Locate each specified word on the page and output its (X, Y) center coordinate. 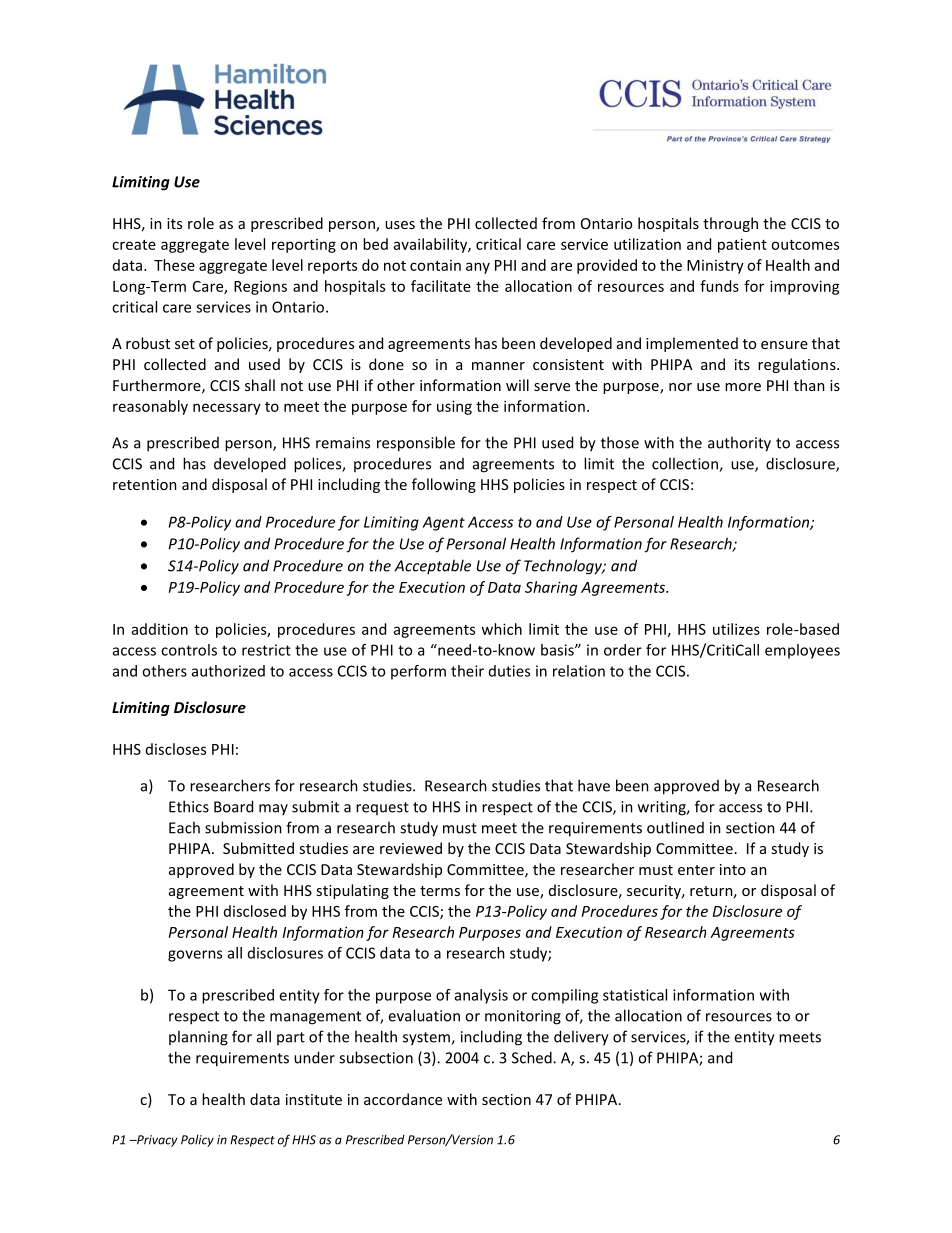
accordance (403, 1099)
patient (742, 245)
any (478, 268)
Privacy (156, 1141)
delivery (581, 1038)
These (174, 265)
